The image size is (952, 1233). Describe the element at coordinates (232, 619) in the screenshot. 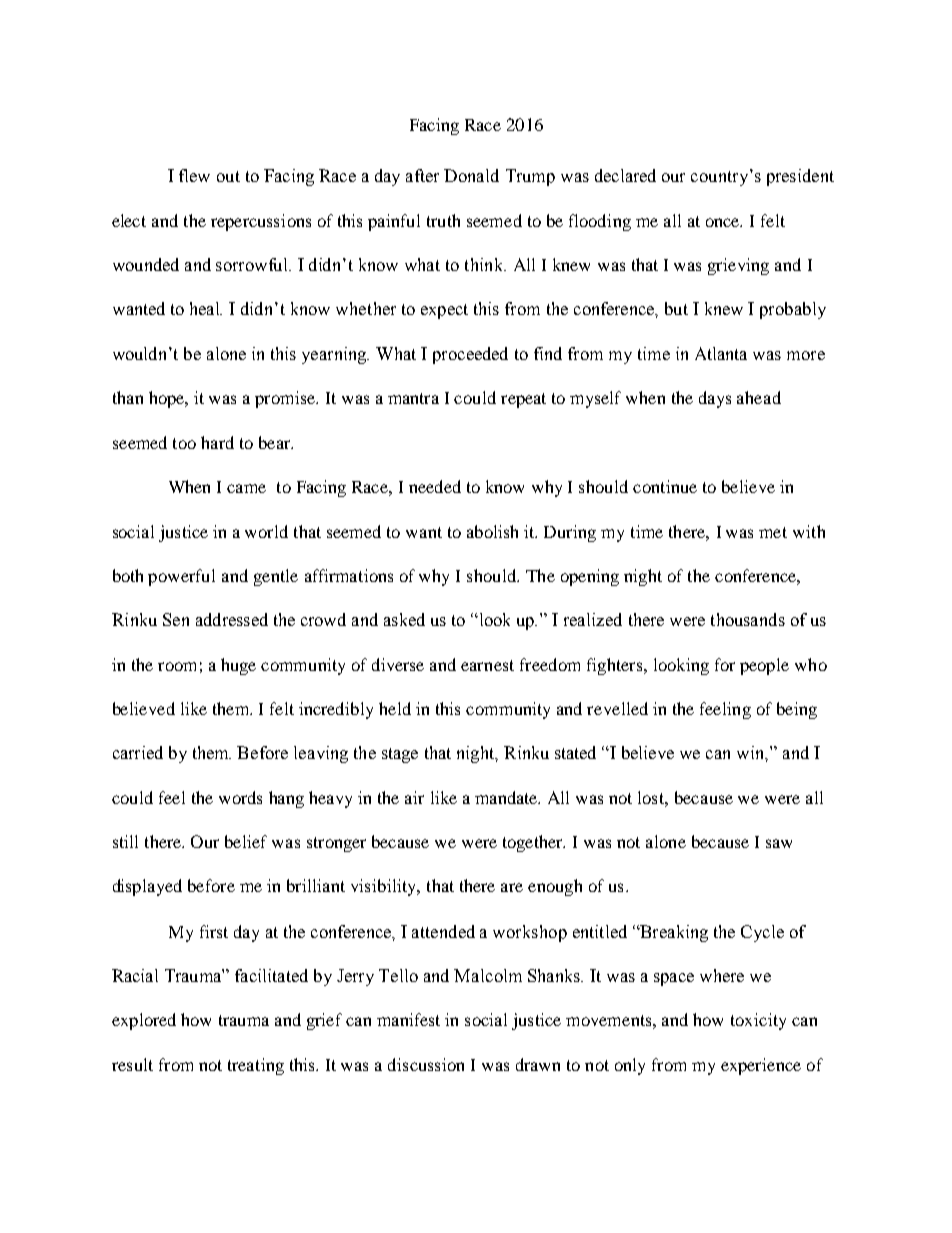

I see `addressed` at that location.
